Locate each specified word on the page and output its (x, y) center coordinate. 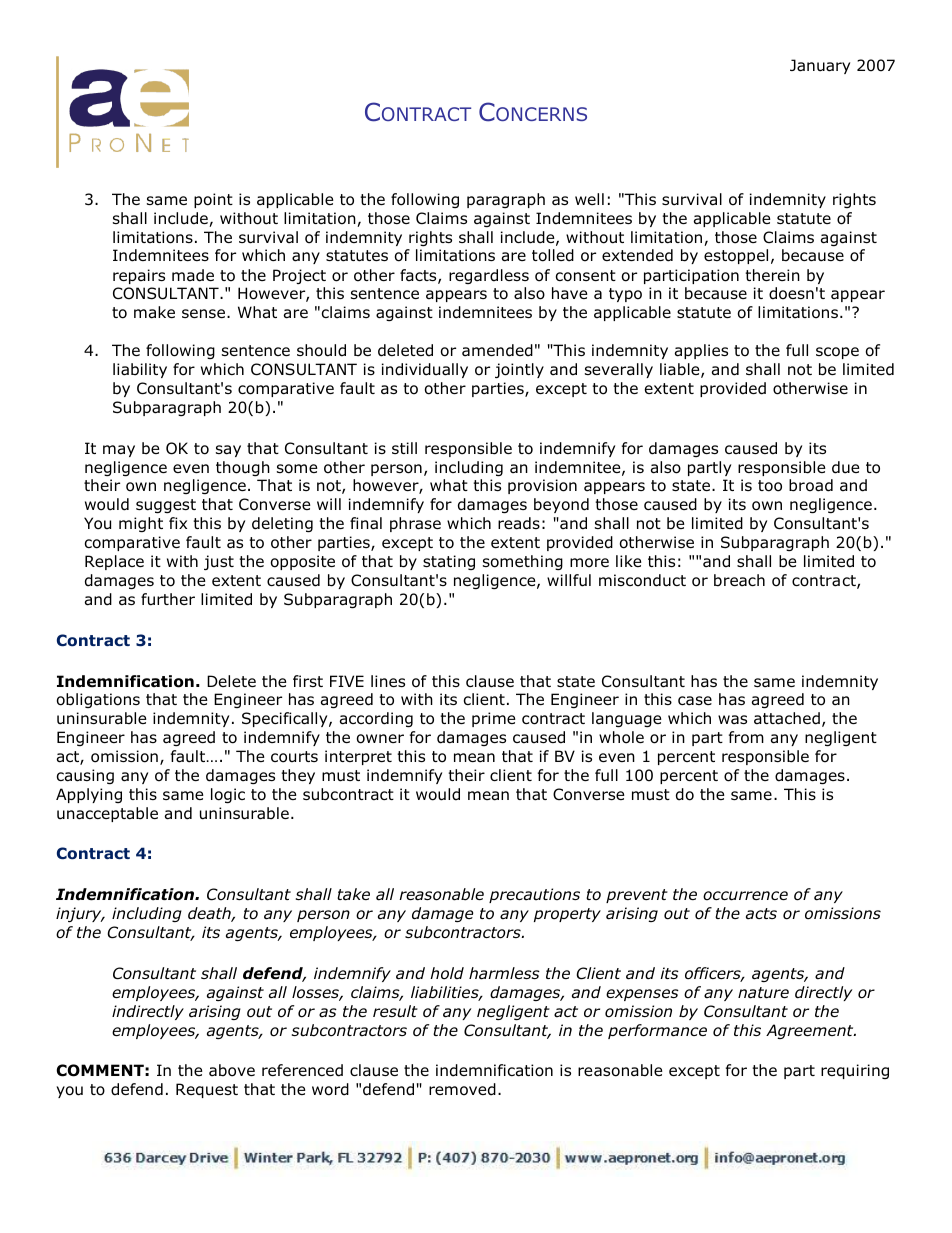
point (213, 200)
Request (207, 1090)
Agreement (811, 1031)
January (820, 66)
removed (462, 1089)
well (589, 199)
